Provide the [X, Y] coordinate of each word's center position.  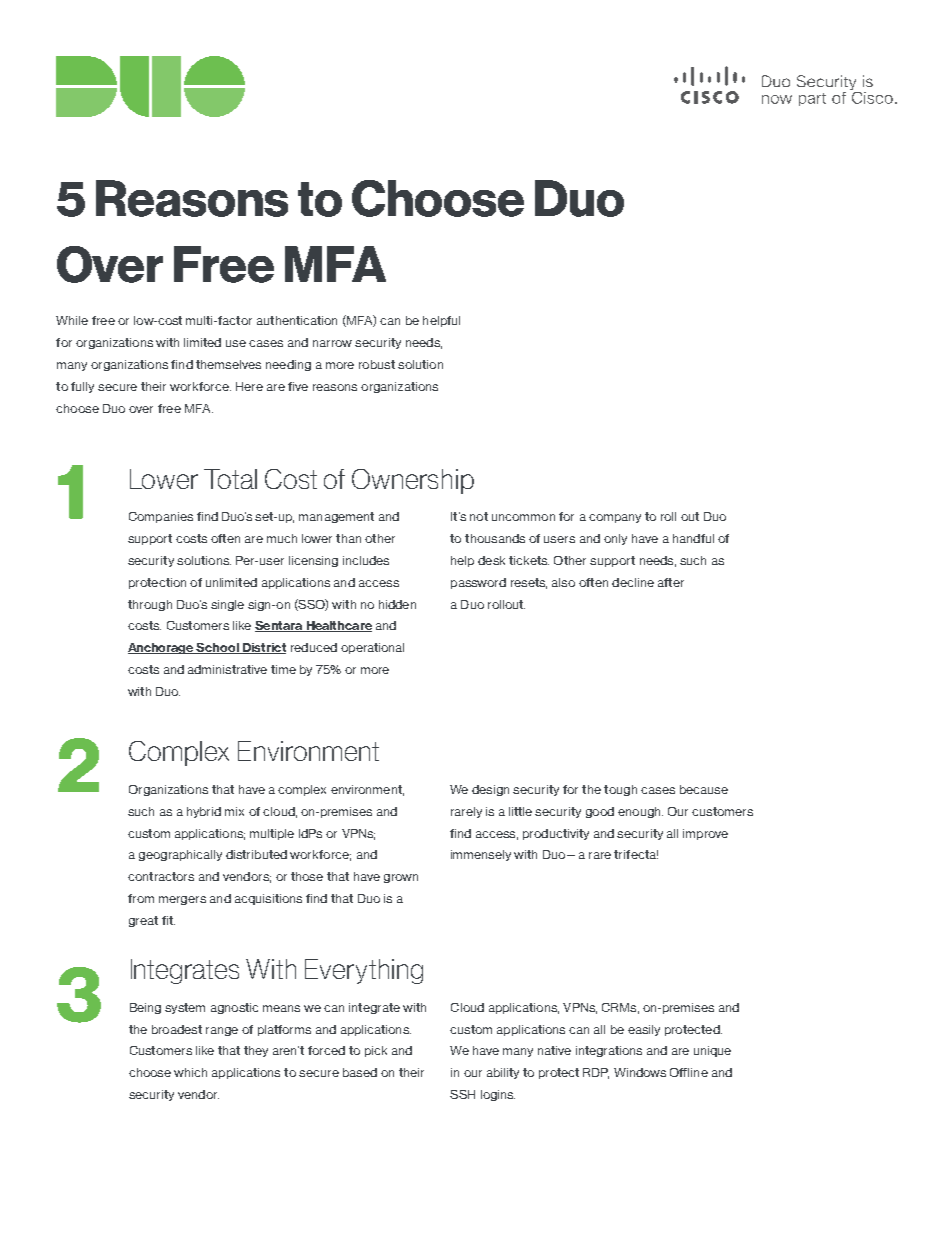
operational [372, 648]
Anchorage [162, 648]
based [360, 1072]
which [190, 1072]
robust [377, 364]
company [615, 518]
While [72, 320]
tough [620, 790]
